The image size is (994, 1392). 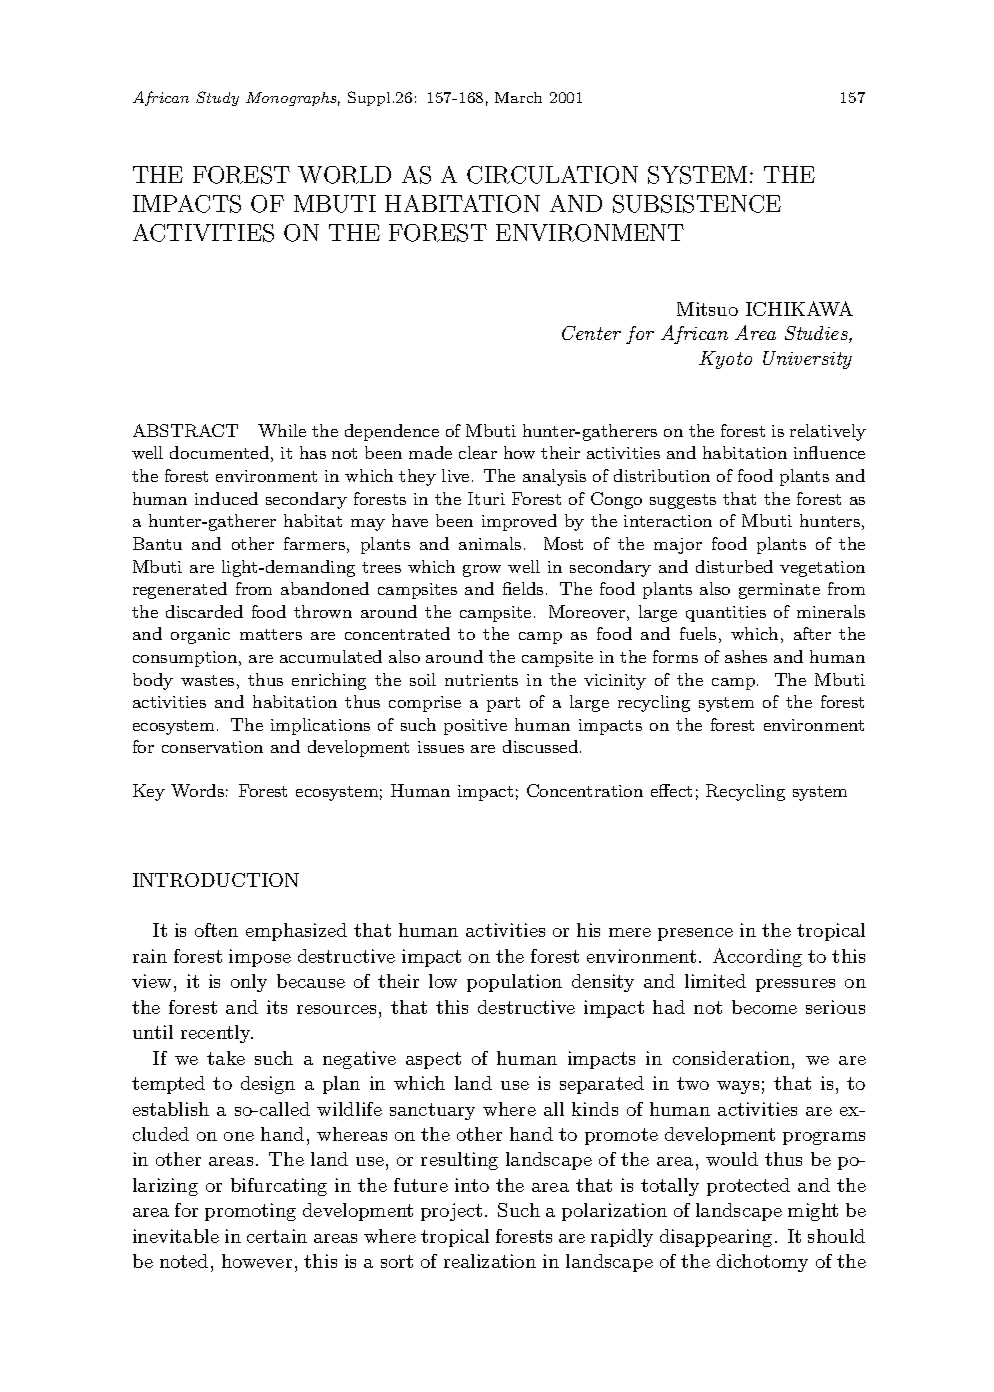 What do you see at coordinates (185, 430) in the image?
I see `ABSTRACT` at bounding box center [185, 430].
